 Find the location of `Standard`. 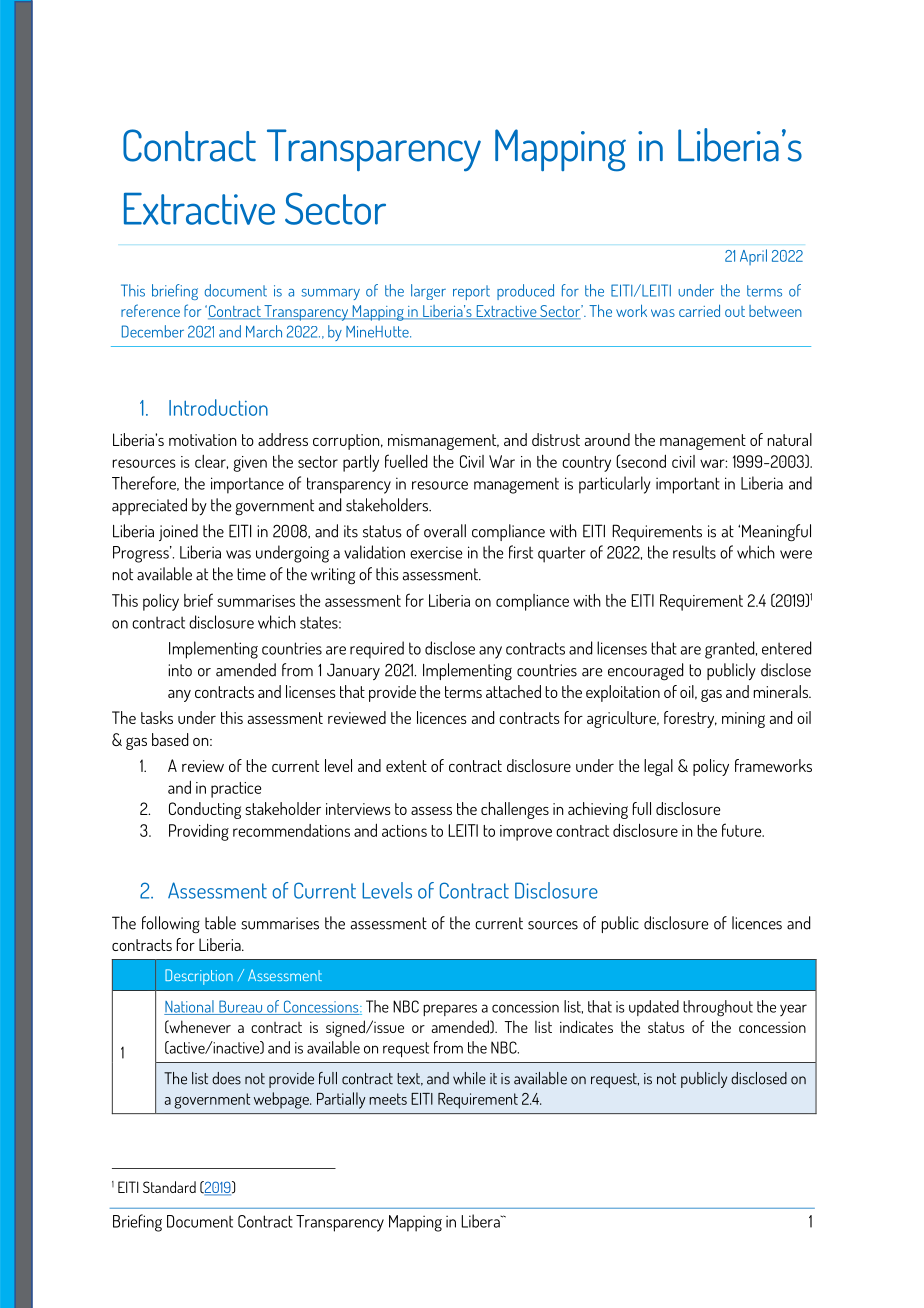

Standard is located at coordinates (169, 1187).
